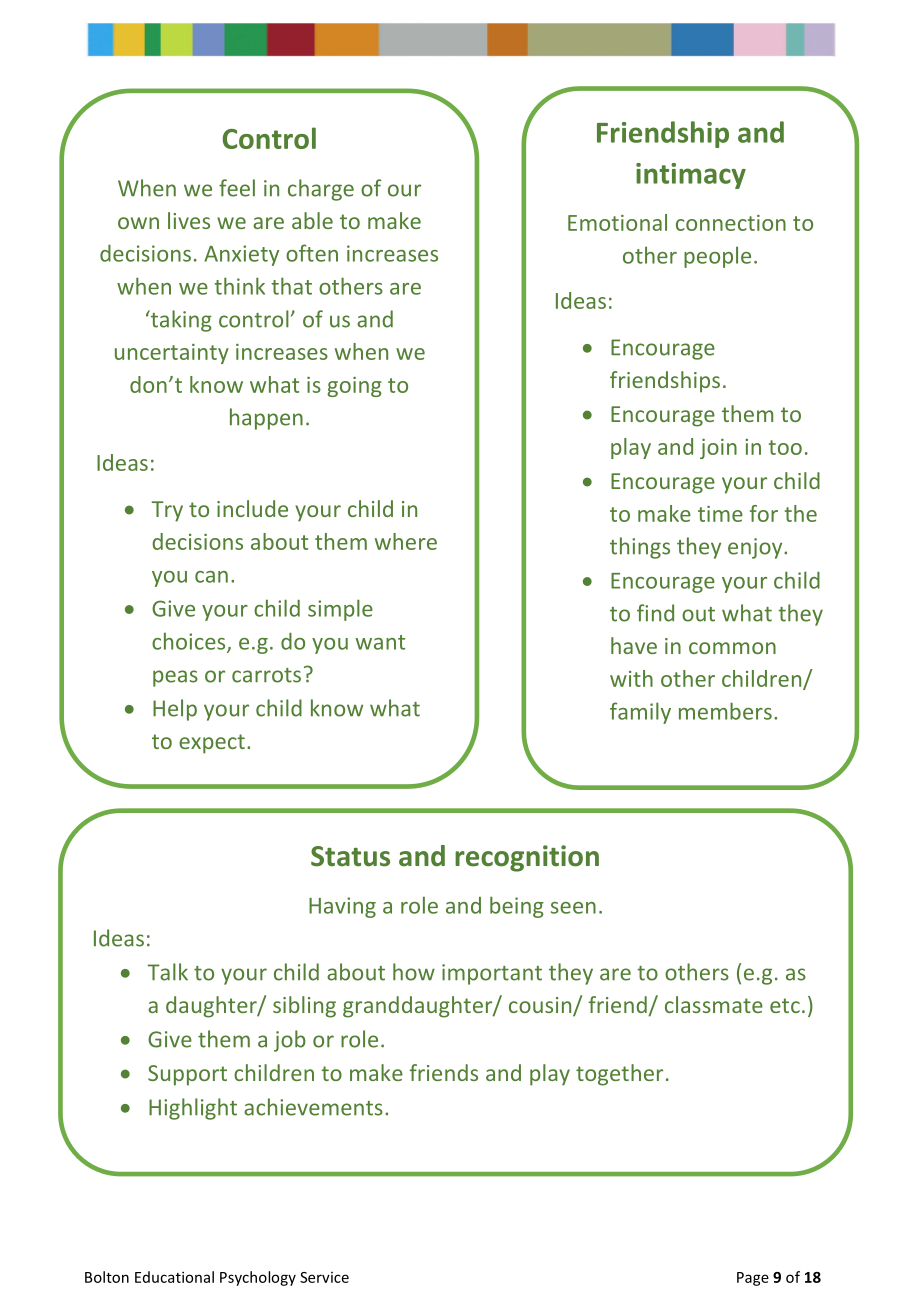  What do you see at coordinates (189, 220) in the image?
I see `lives` at bounding box center [189, 220].
